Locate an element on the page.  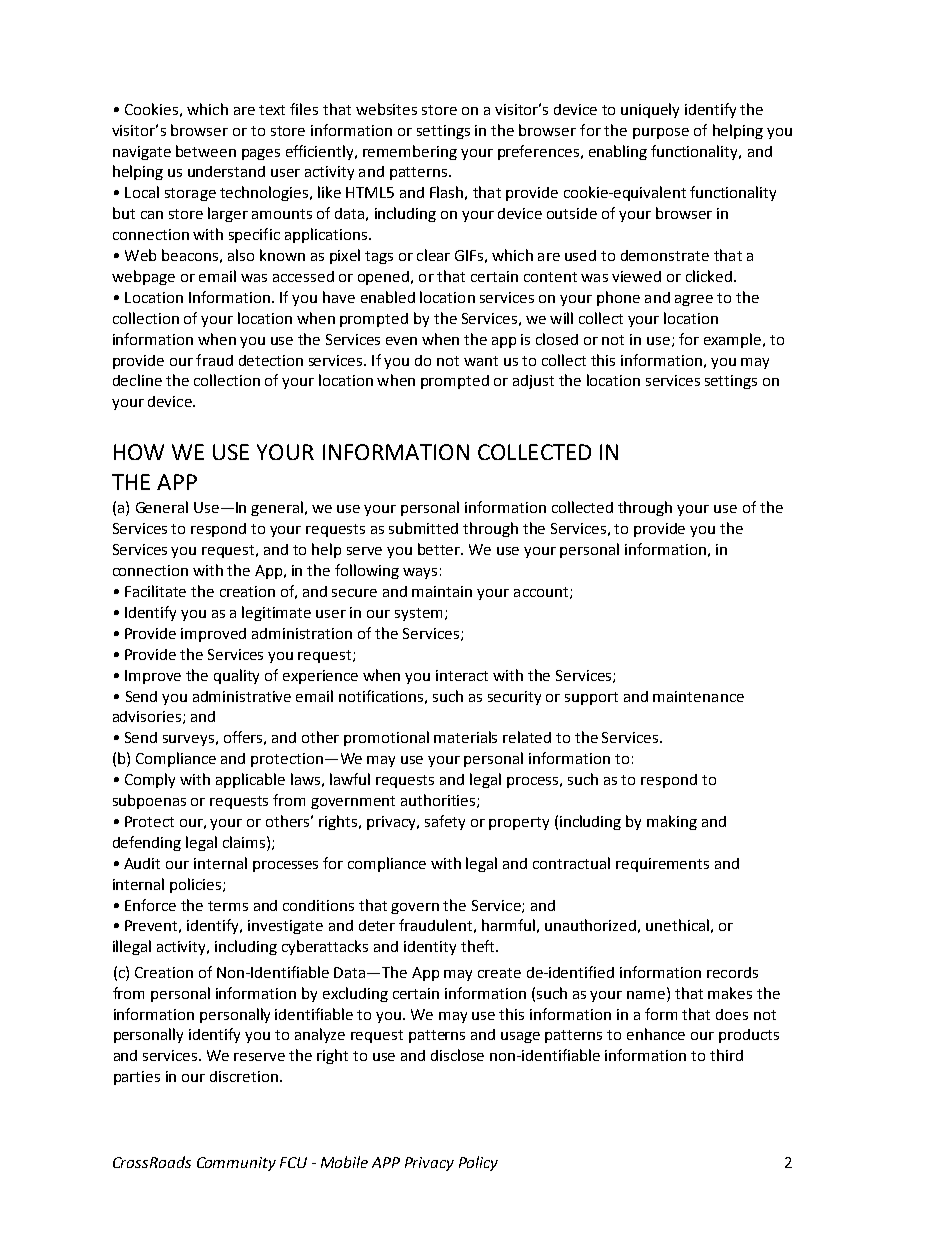
purpose is located at coordinates (661, 133).
